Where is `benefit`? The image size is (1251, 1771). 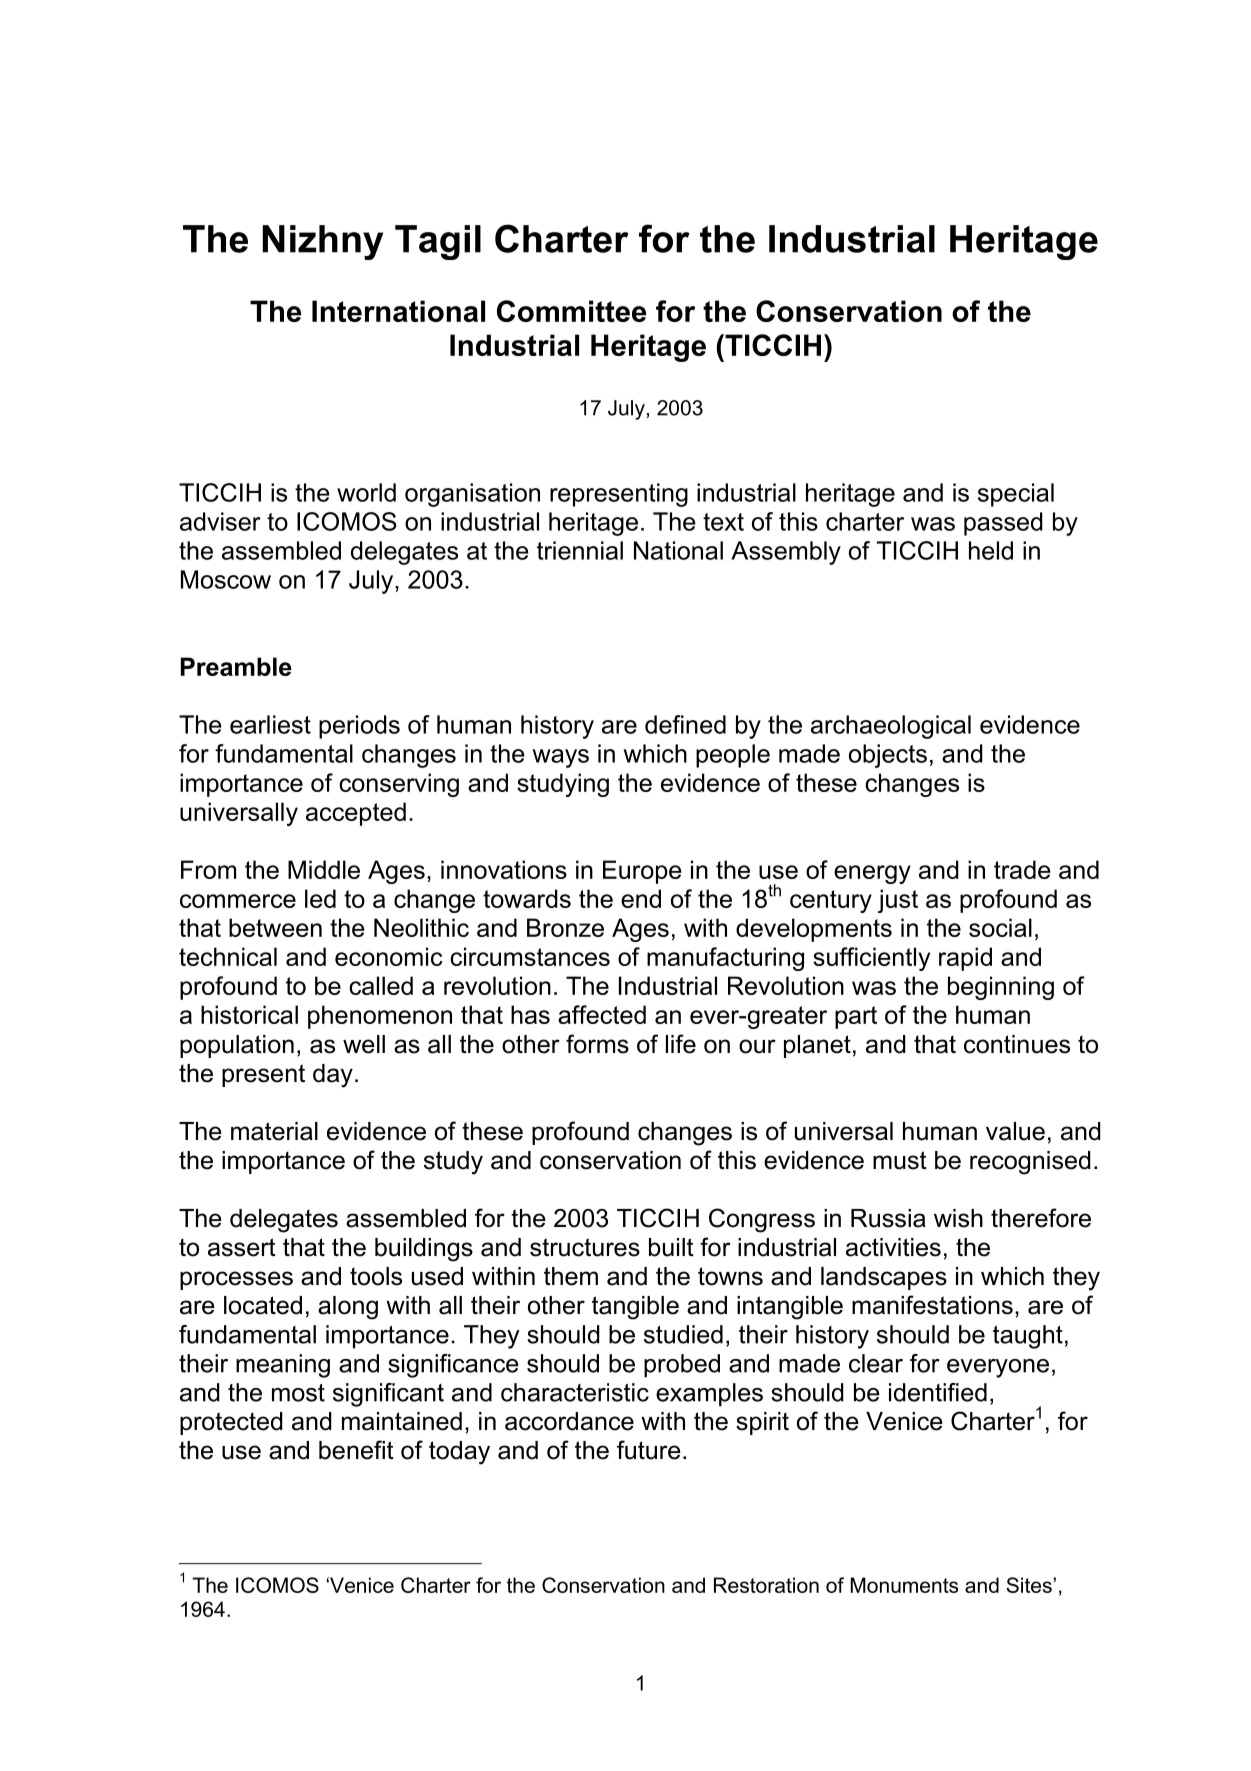
benefit is located at coordinates (356, 1450).
